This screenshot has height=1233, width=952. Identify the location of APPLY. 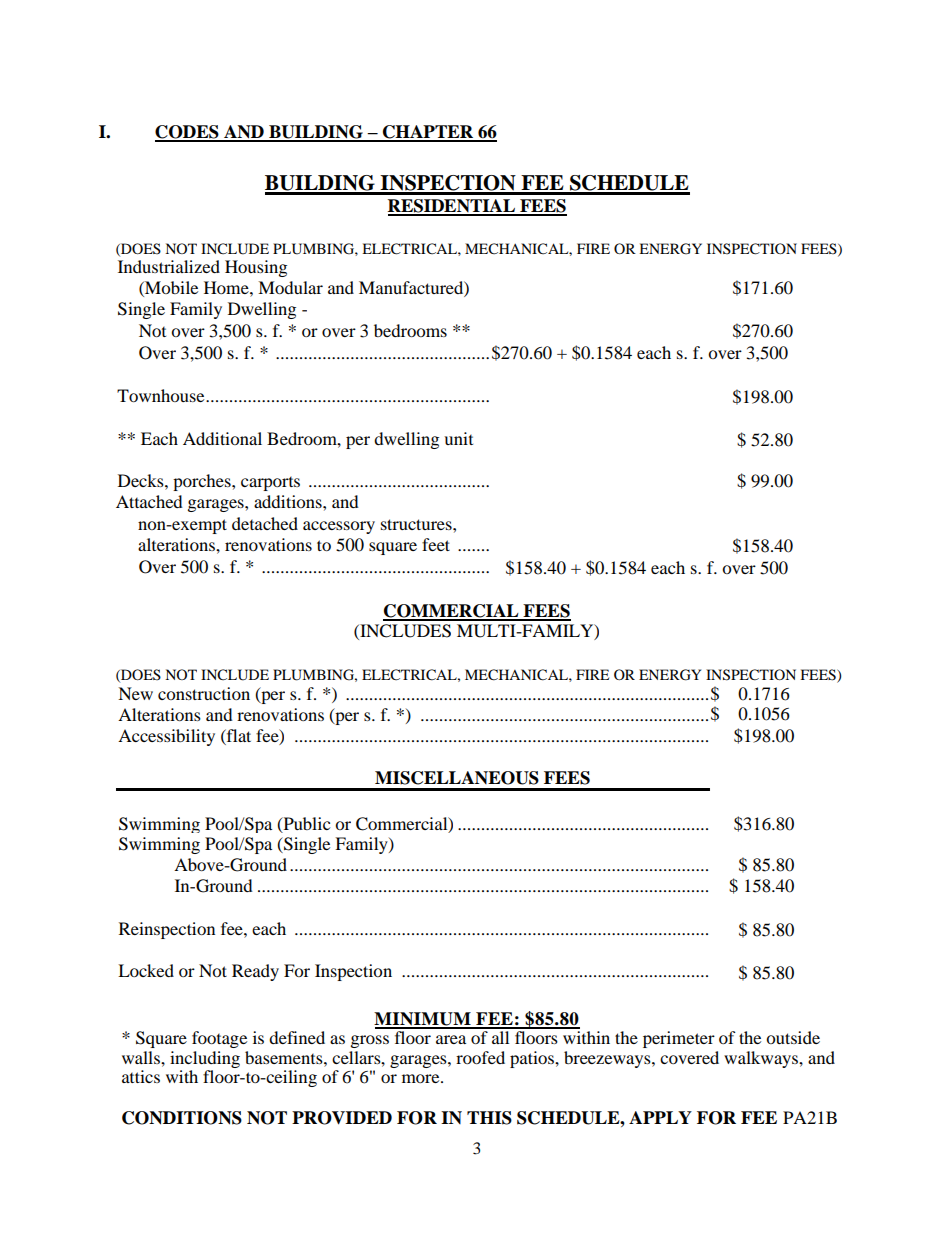
(660, 1117).
